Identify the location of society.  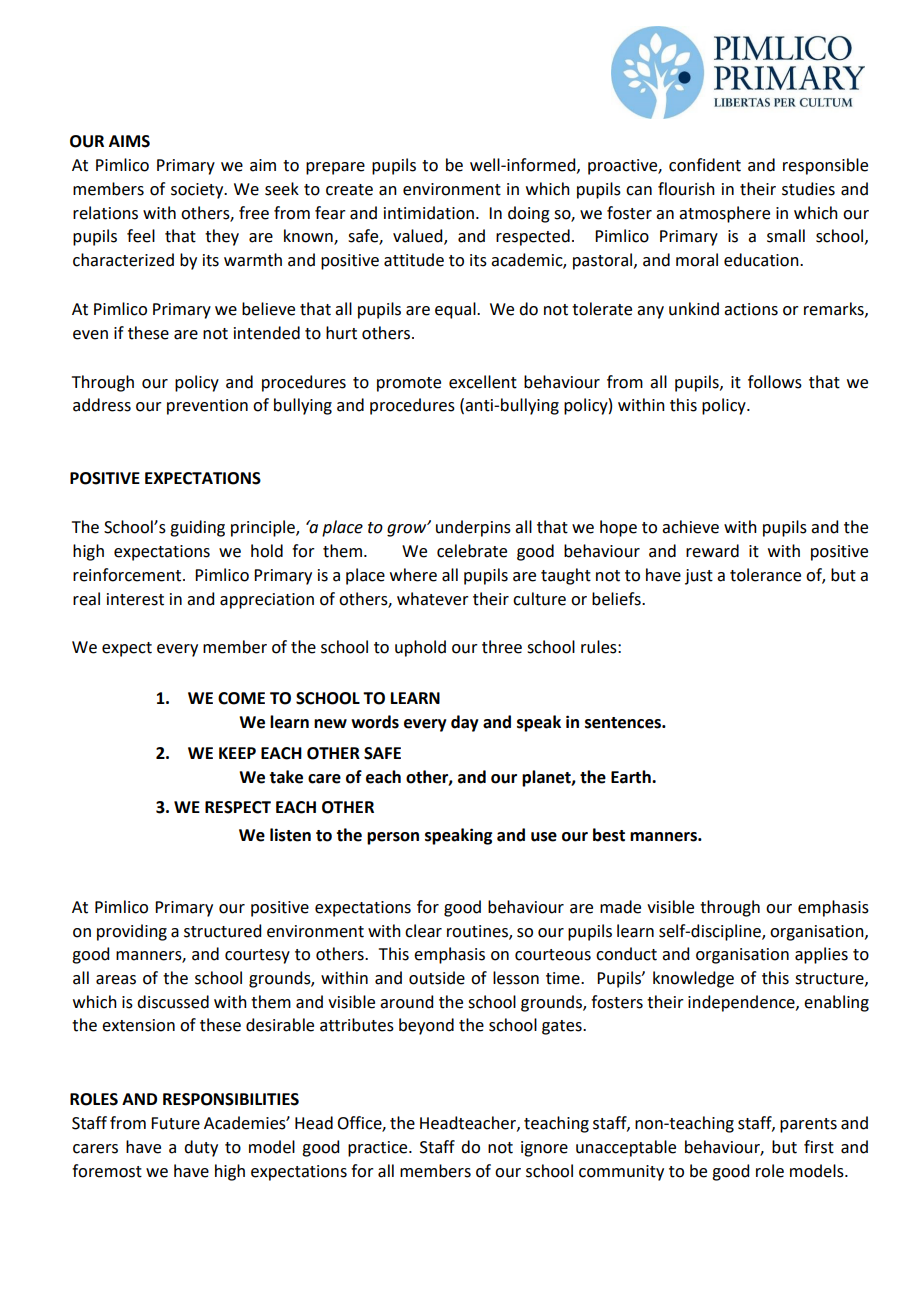
(198, 191).
